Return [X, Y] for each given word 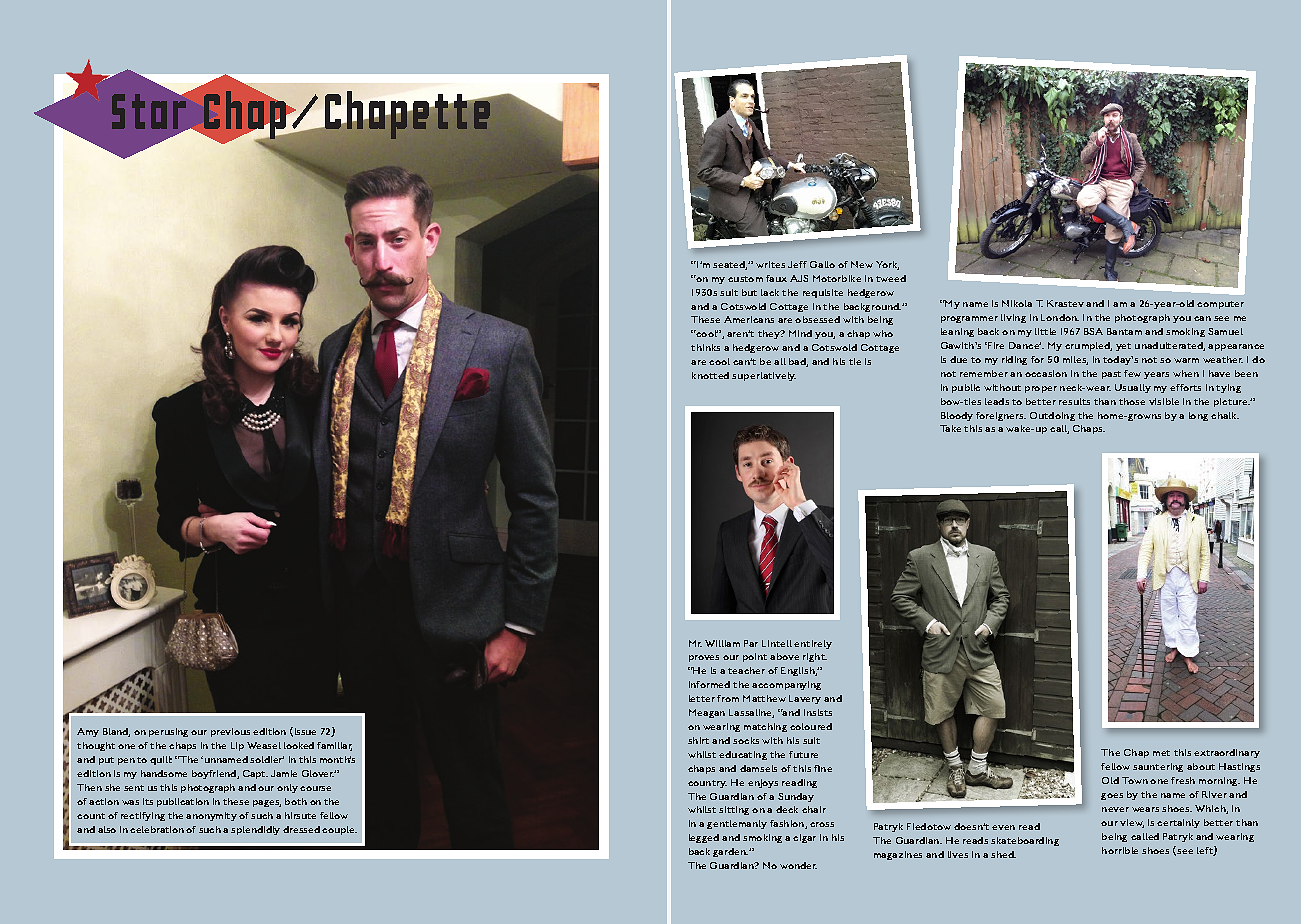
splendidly [255, 830]
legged [704, 838]
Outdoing [1052, 416]
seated [730, 265]
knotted [710, 375]
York [887, 265]
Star [150, 112]
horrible [1120, 850]
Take [950, 428]
